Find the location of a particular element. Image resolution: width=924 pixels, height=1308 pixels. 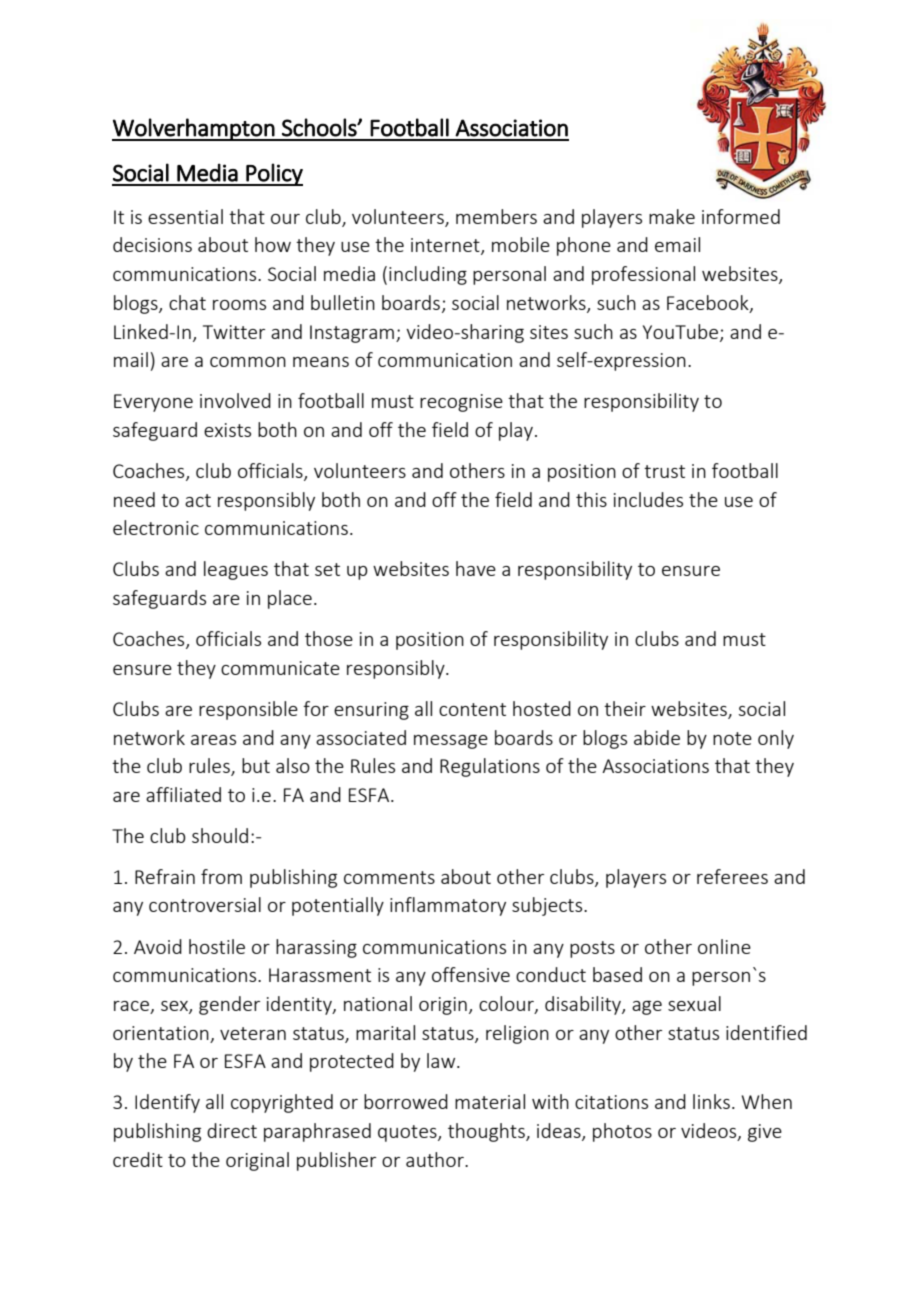

their is located at coordinates (625, 708).
